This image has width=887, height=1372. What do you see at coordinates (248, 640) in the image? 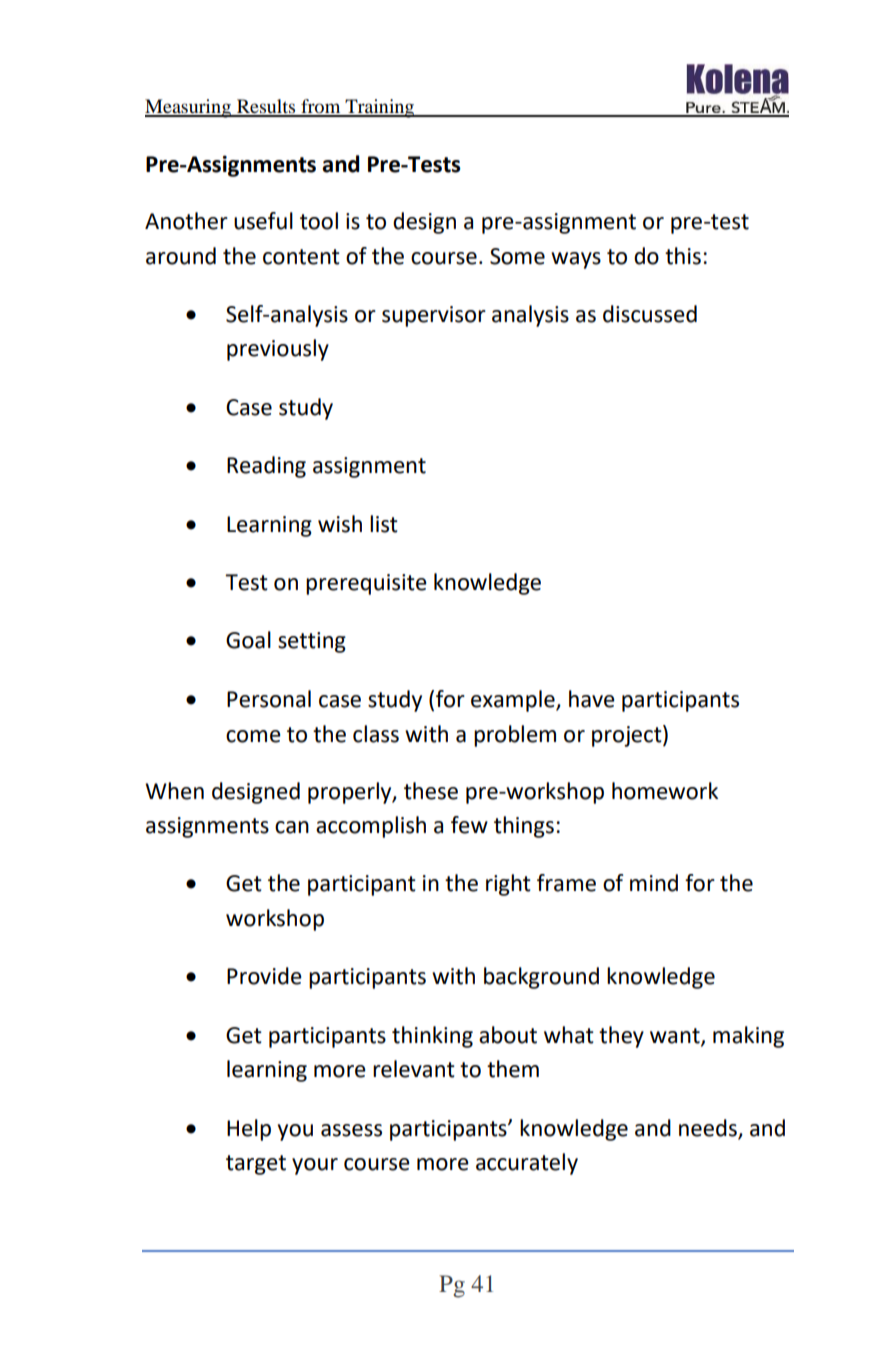
I see `Goal` at bounding box center [248, 640].
